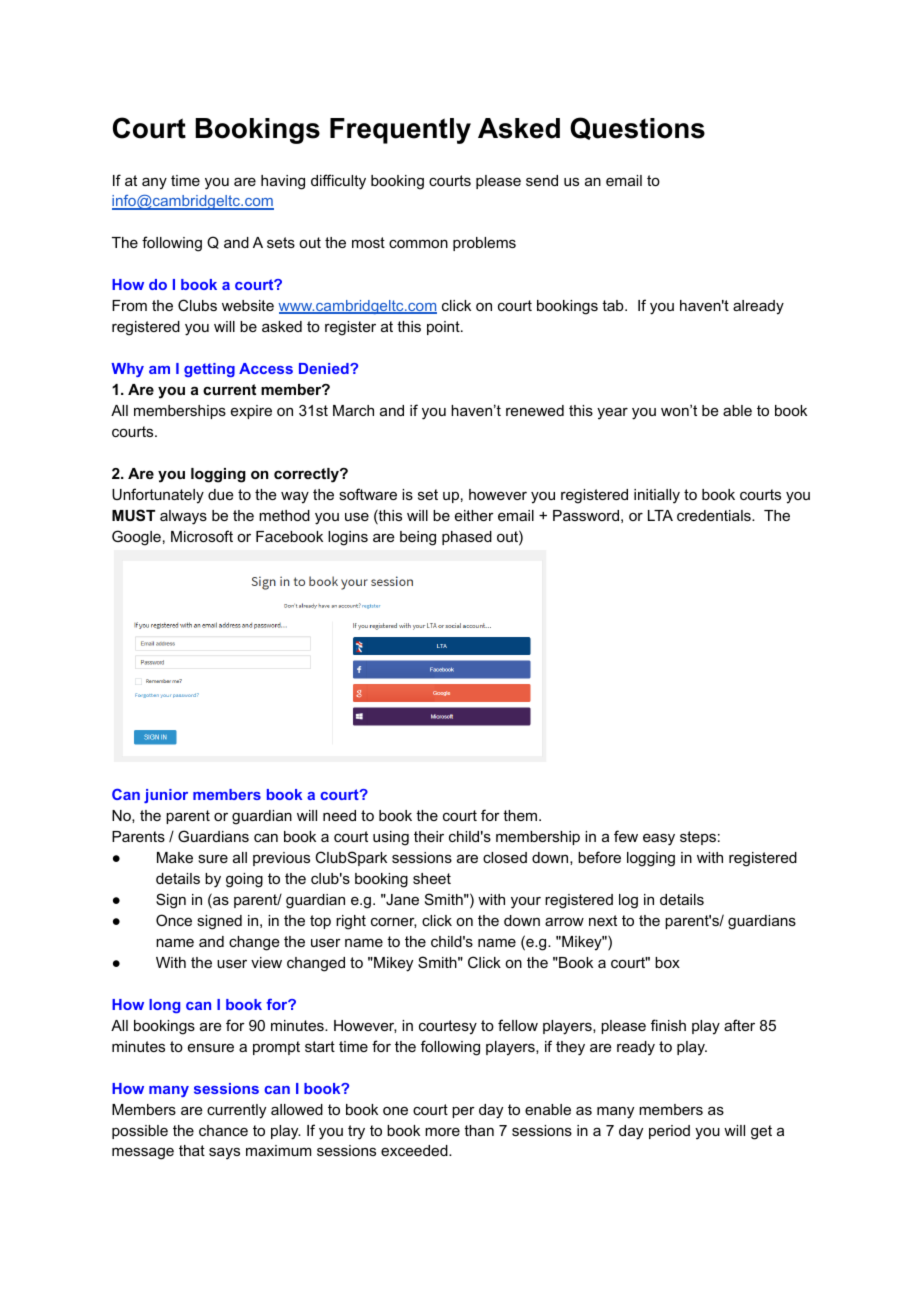  What do you see at coordinates (637, 128) in the image?
I see `Questions` at bounding box center [637, 128].
